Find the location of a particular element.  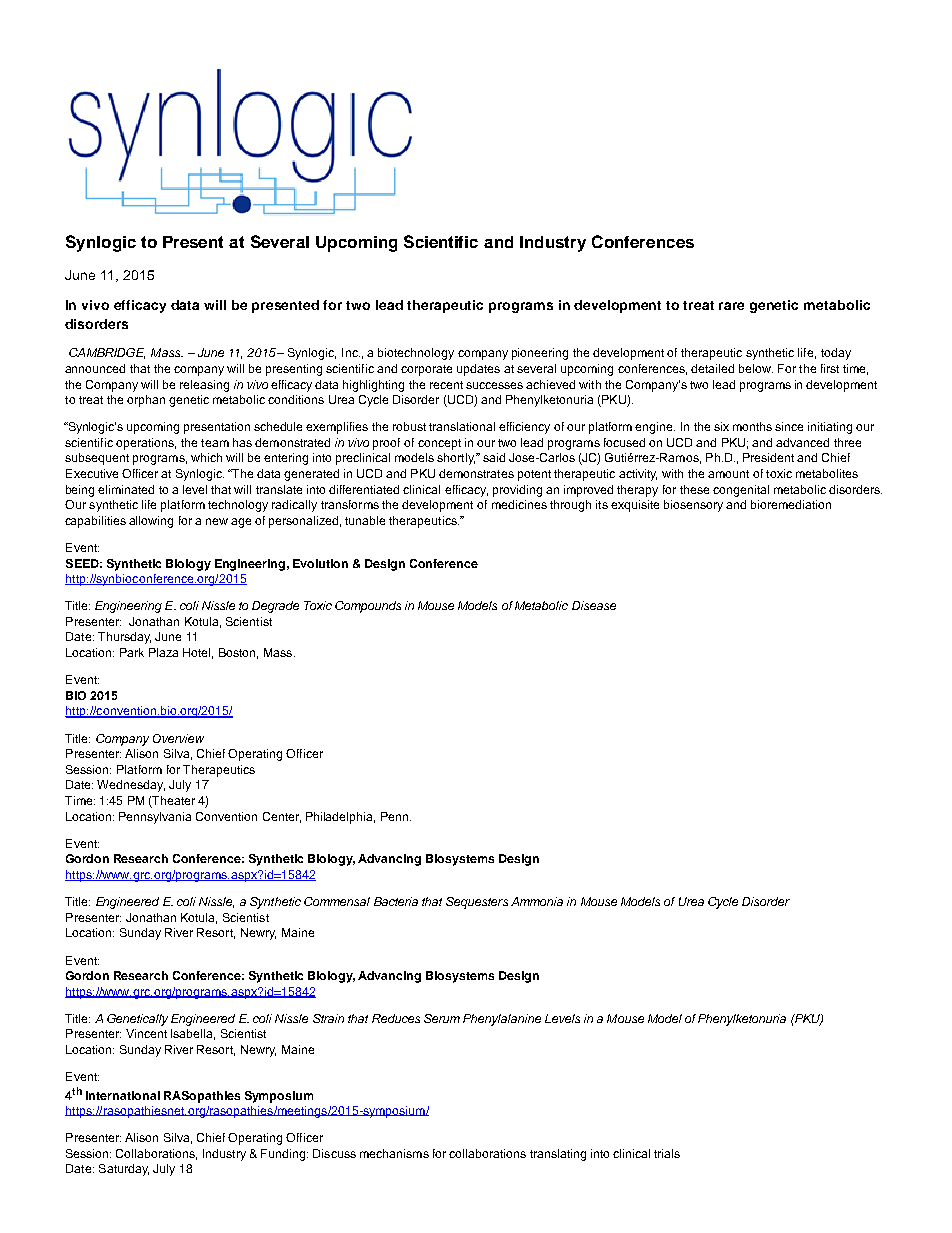

Disease is located at coordinates (594, 605).
